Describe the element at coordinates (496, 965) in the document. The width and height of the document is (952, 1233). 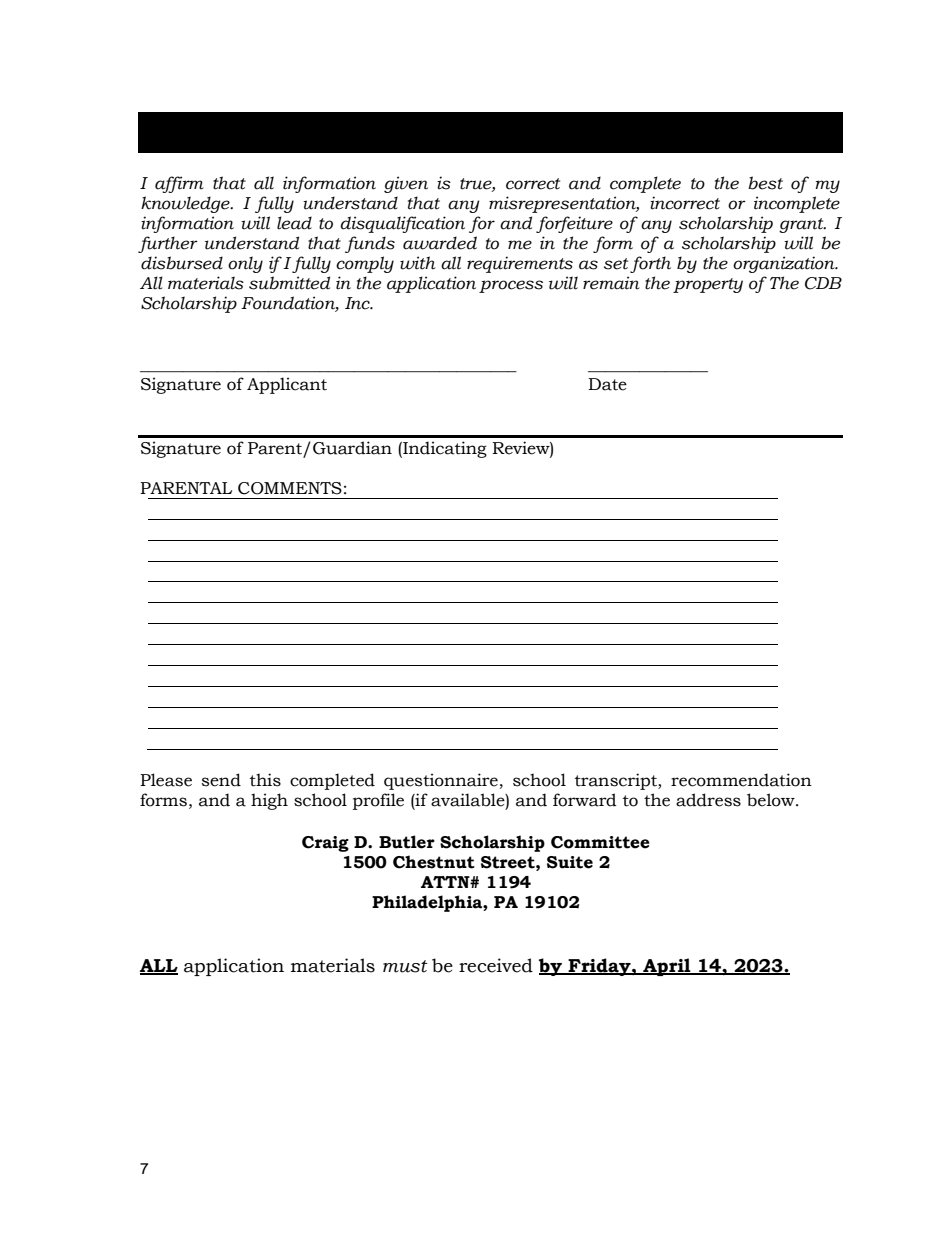
I see `received` at that location.
